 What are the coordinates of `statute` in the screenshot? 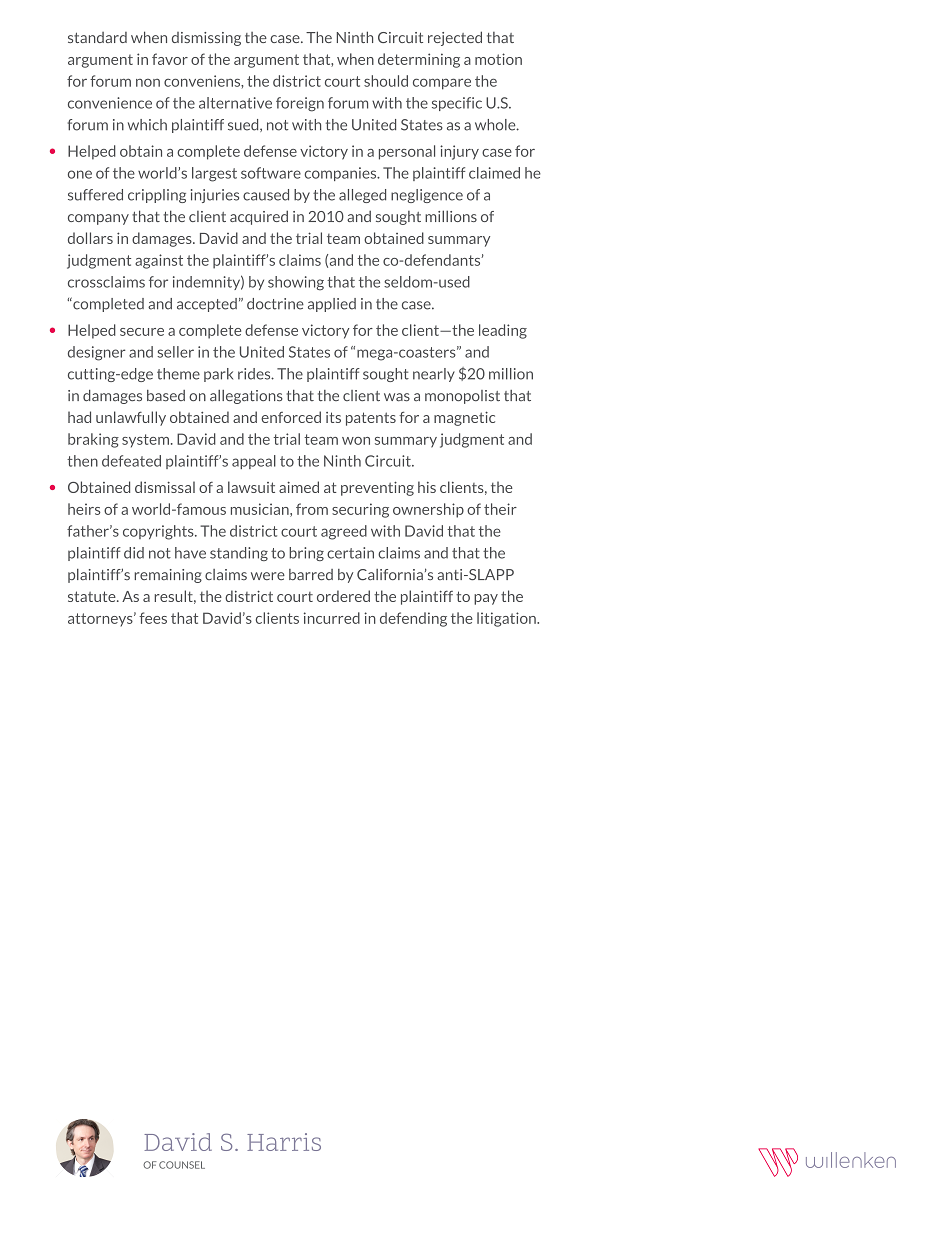 It's located at (93, 596).
